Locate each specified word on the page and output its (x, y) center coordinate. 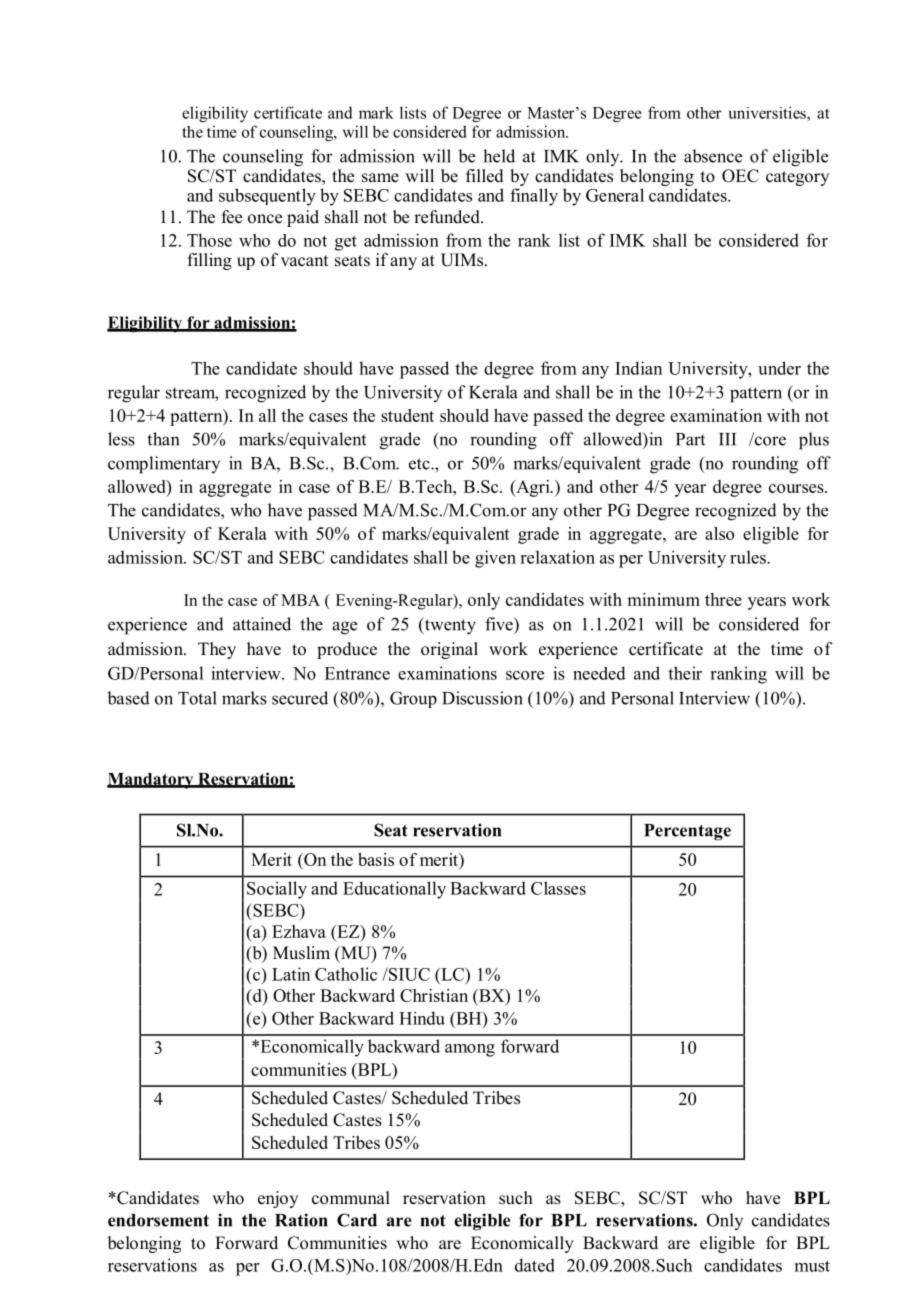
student (407, 415)
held (499, 156)
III (727, 439)
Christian (434, 995)
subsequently (267, 197)
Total (197, 698)
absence (713, 156)
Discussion (482, 698)
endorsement (158, 1220)
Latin (291, 974)
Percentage (687, 832)
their (685, 673)
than (163, 439)
